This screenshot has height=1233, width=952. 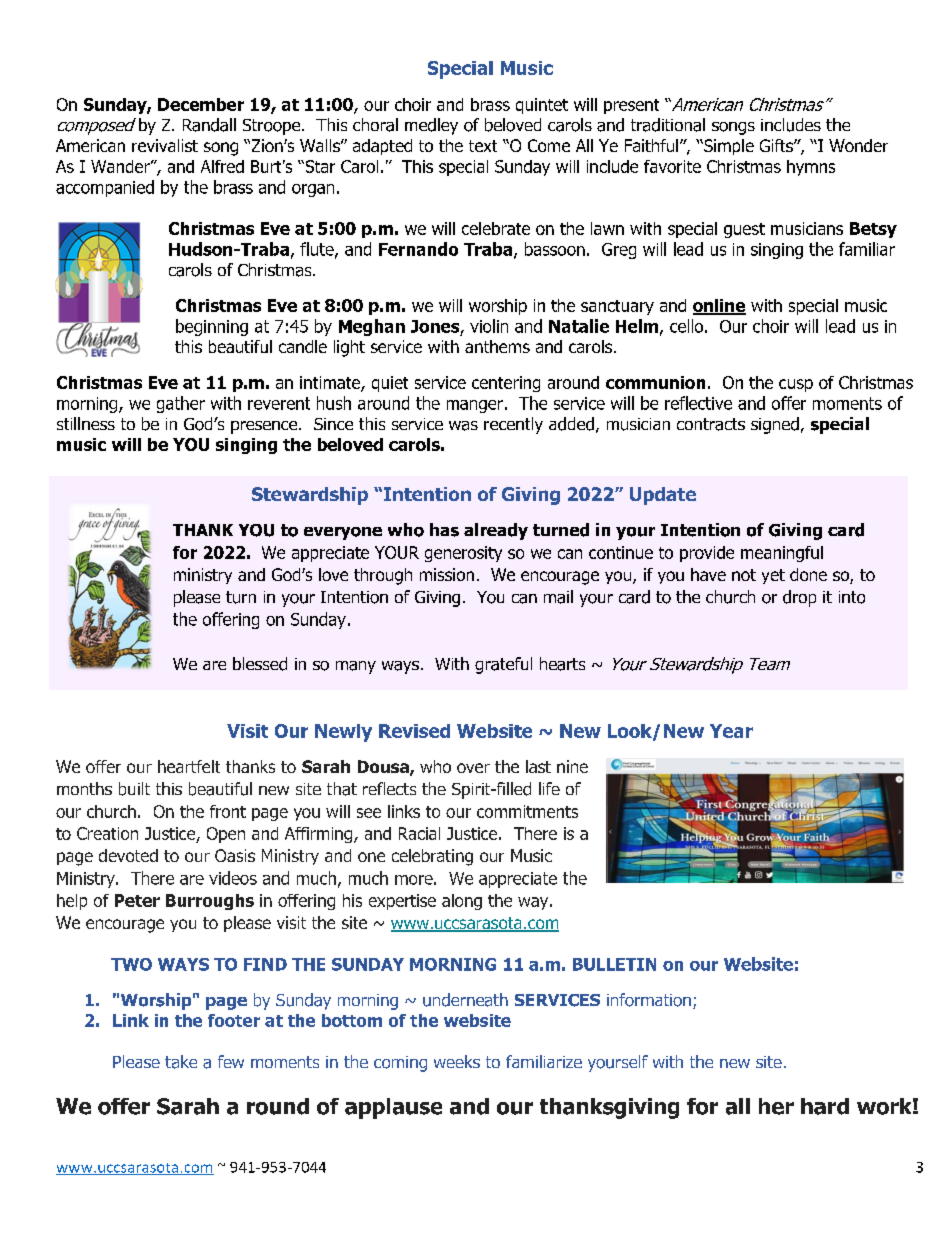 What do you see at coordinates (181, 1062) in the screenshot?
I see `take` at bounding box center [181, 1062].
